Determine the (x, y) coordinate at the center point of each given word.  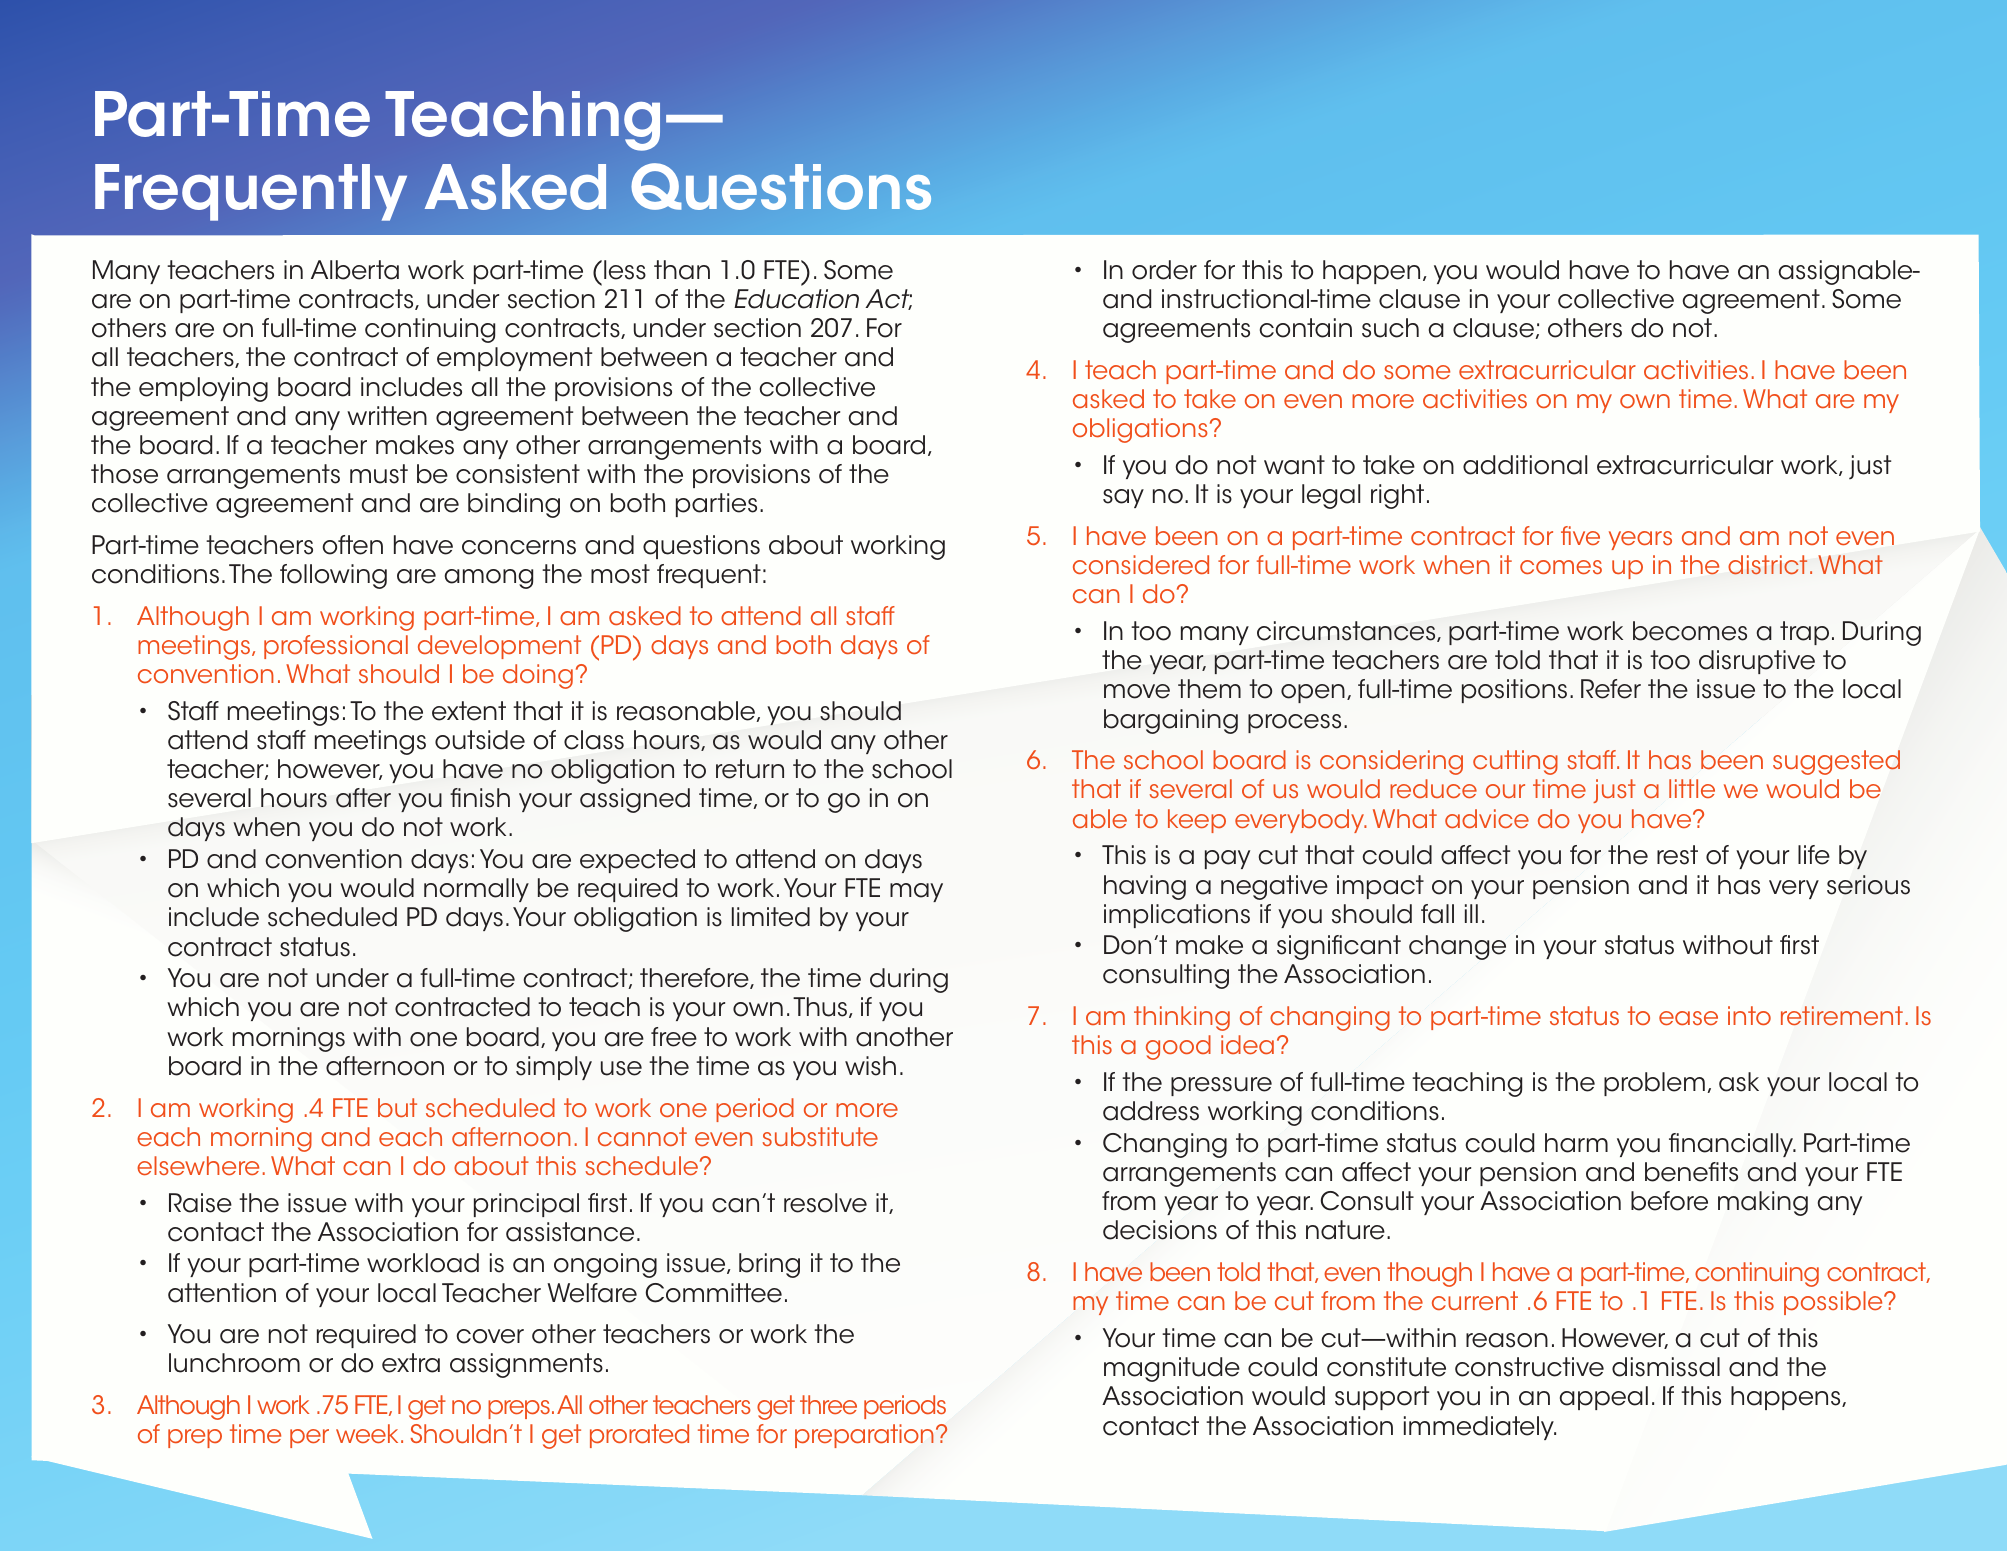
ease (1688, 1018)
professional (336, 647)
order (1164, 270)
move (1137, 691)
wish (870, 1066)
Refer (1611, 689)
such (1390, 328)
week (367, 1433)
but (397, 1107)
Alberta (355, 270)
